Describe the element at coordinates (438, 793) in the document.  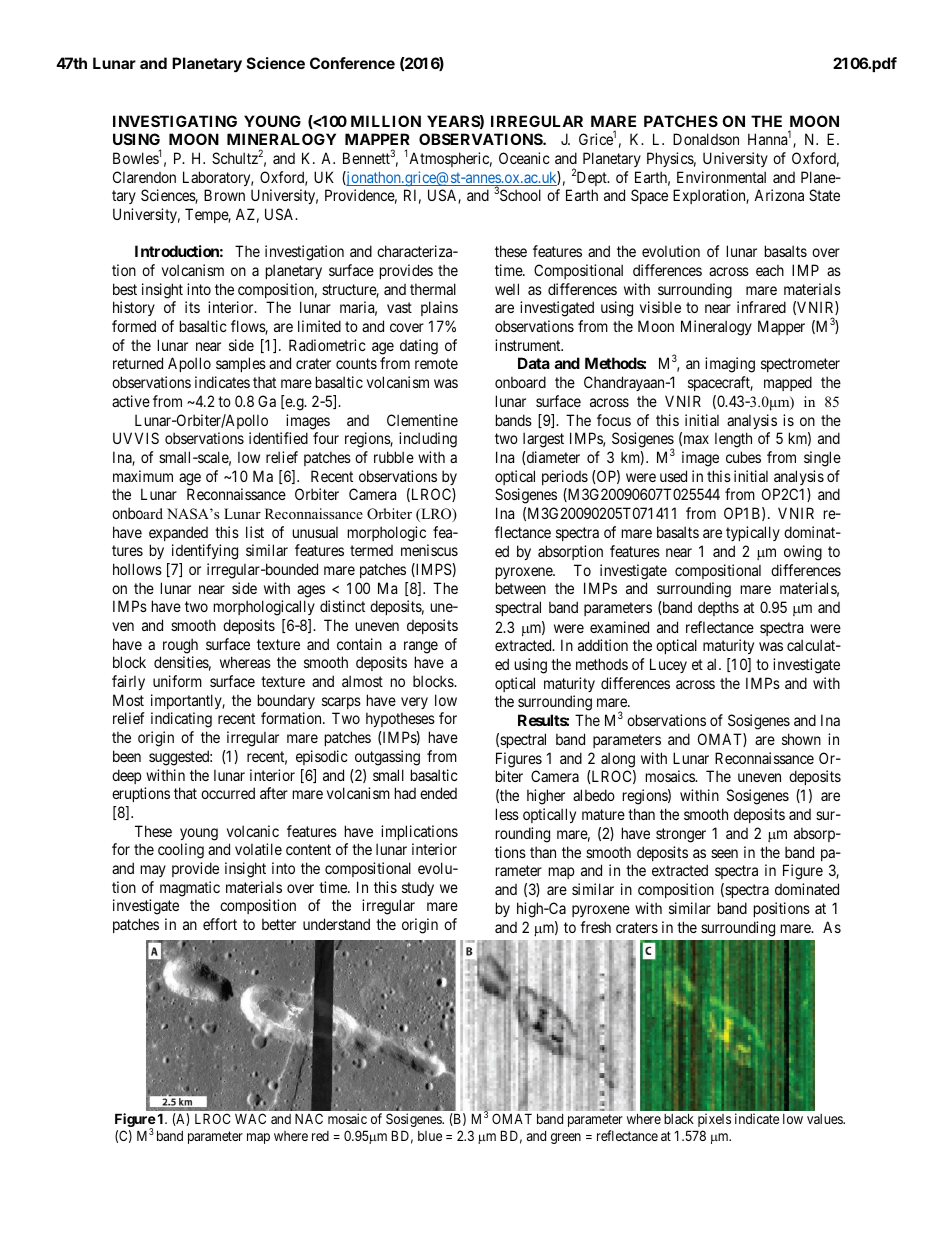
I see `ended` at that location.
